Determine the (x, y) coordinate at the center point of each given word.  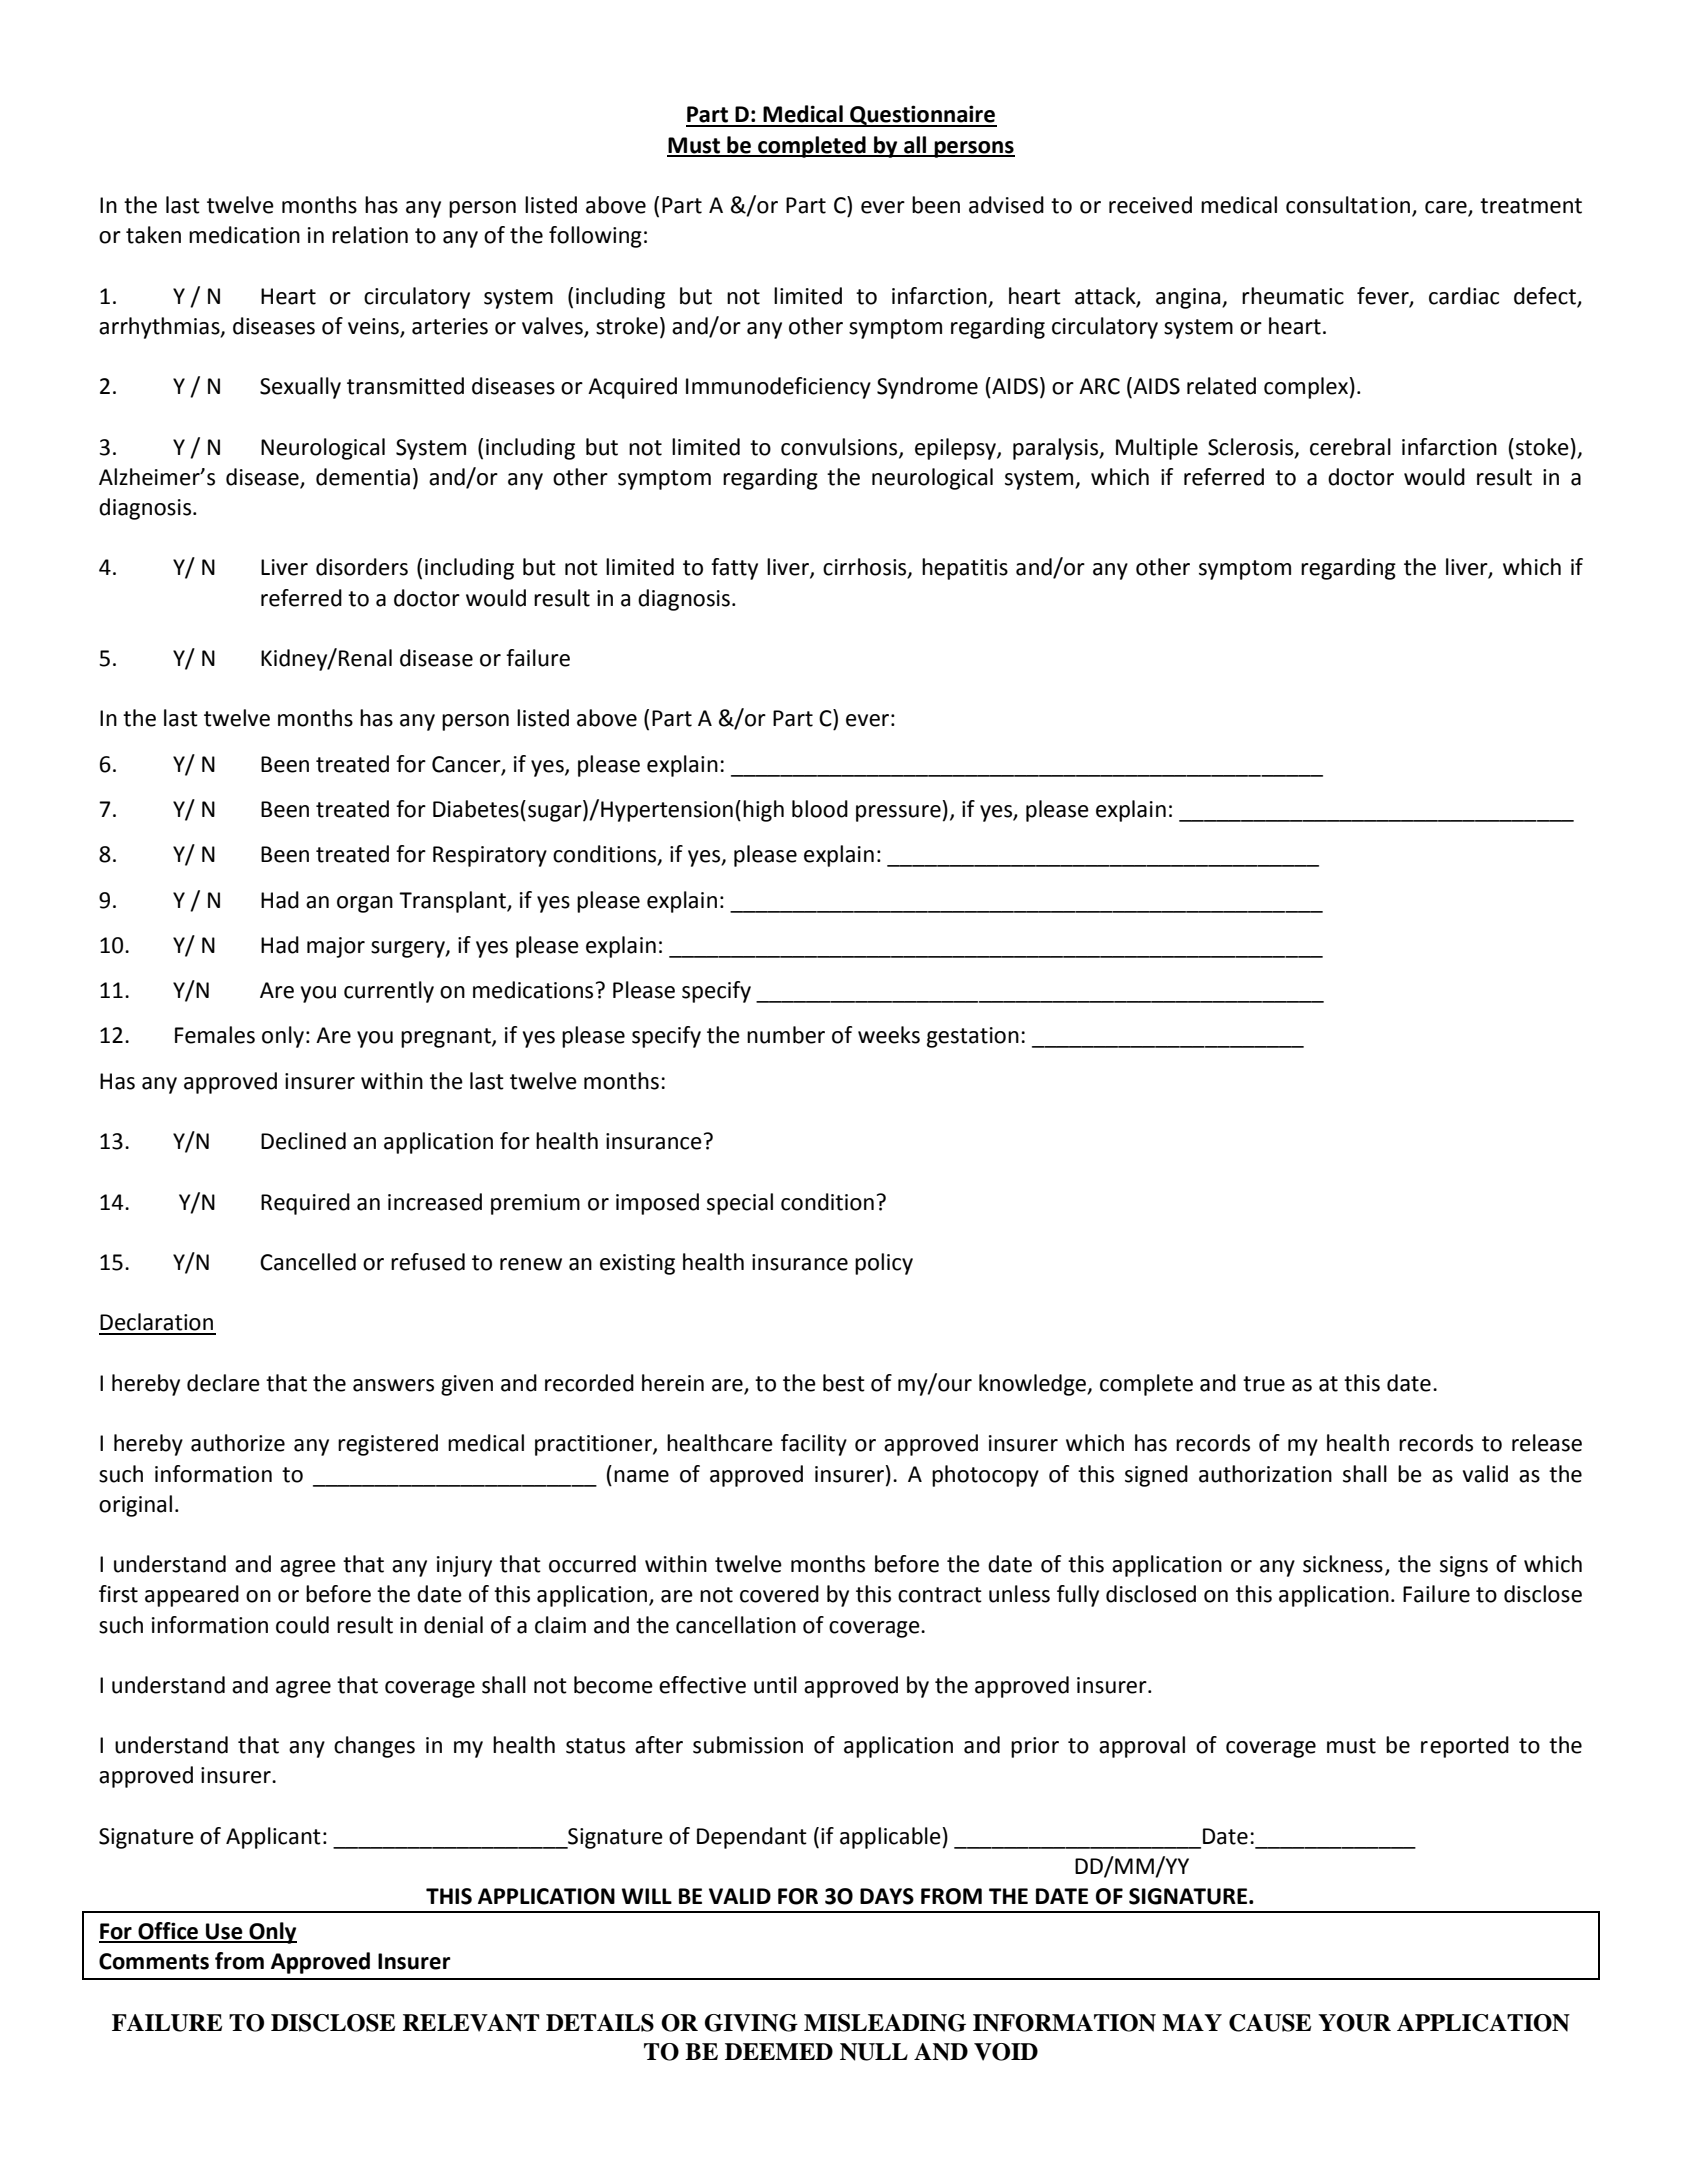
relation (370, 235)
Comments (154, 1961)
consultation (1349, 206)
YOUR (1354, 2023)
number (786, 1035)
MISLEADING (885, 2023)
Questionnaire (922, 116)
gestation (973, 1037)
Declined (303, 1141)
